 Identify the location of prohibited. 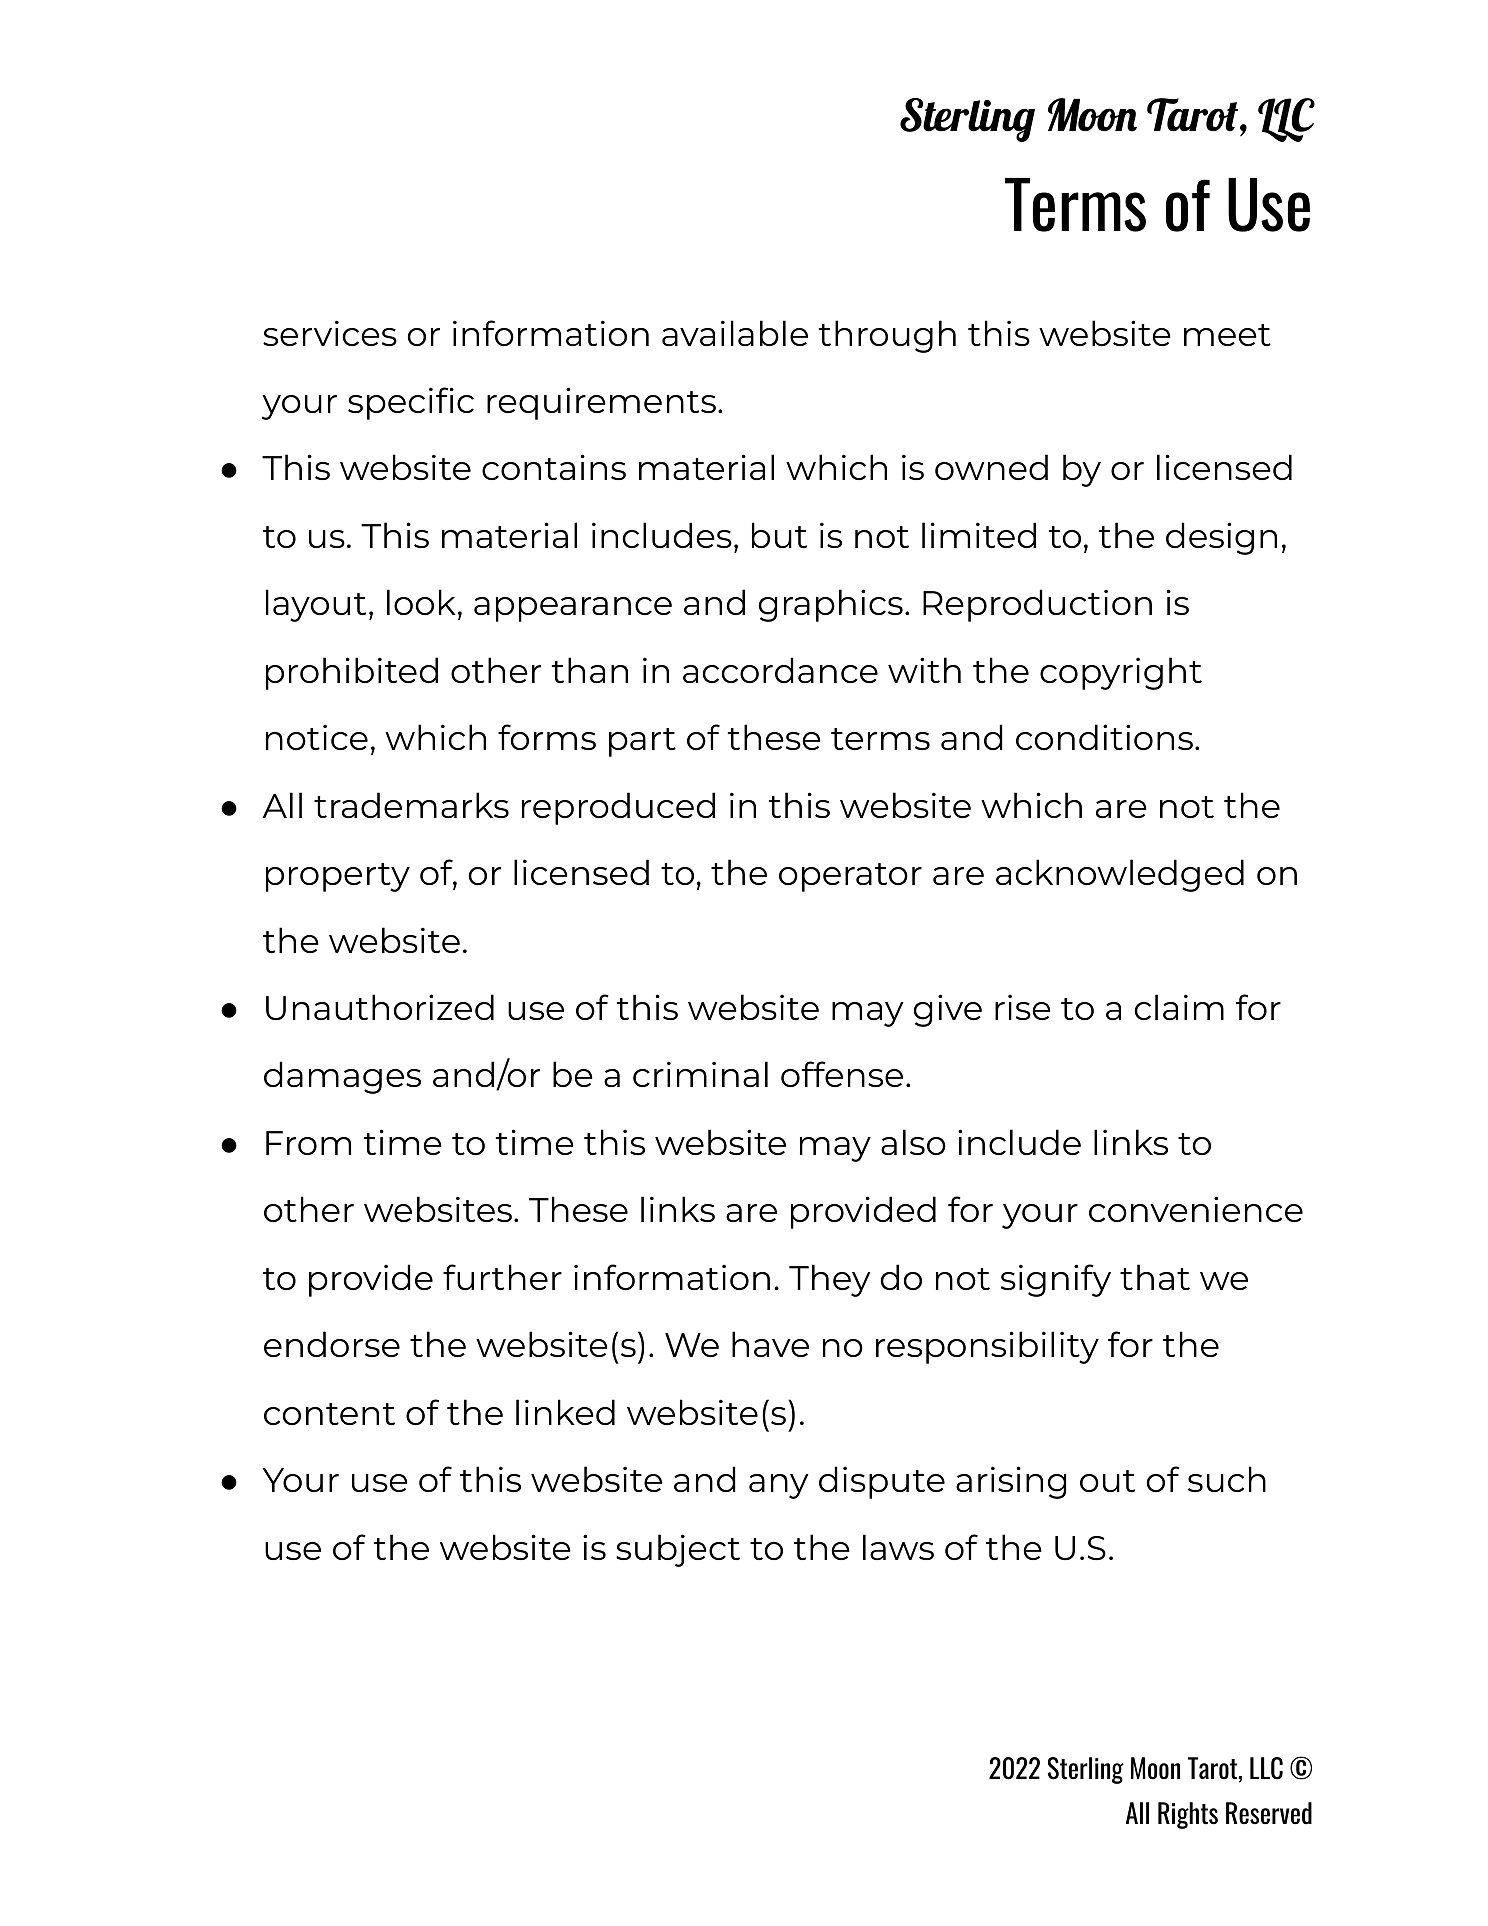
(352, 673).
